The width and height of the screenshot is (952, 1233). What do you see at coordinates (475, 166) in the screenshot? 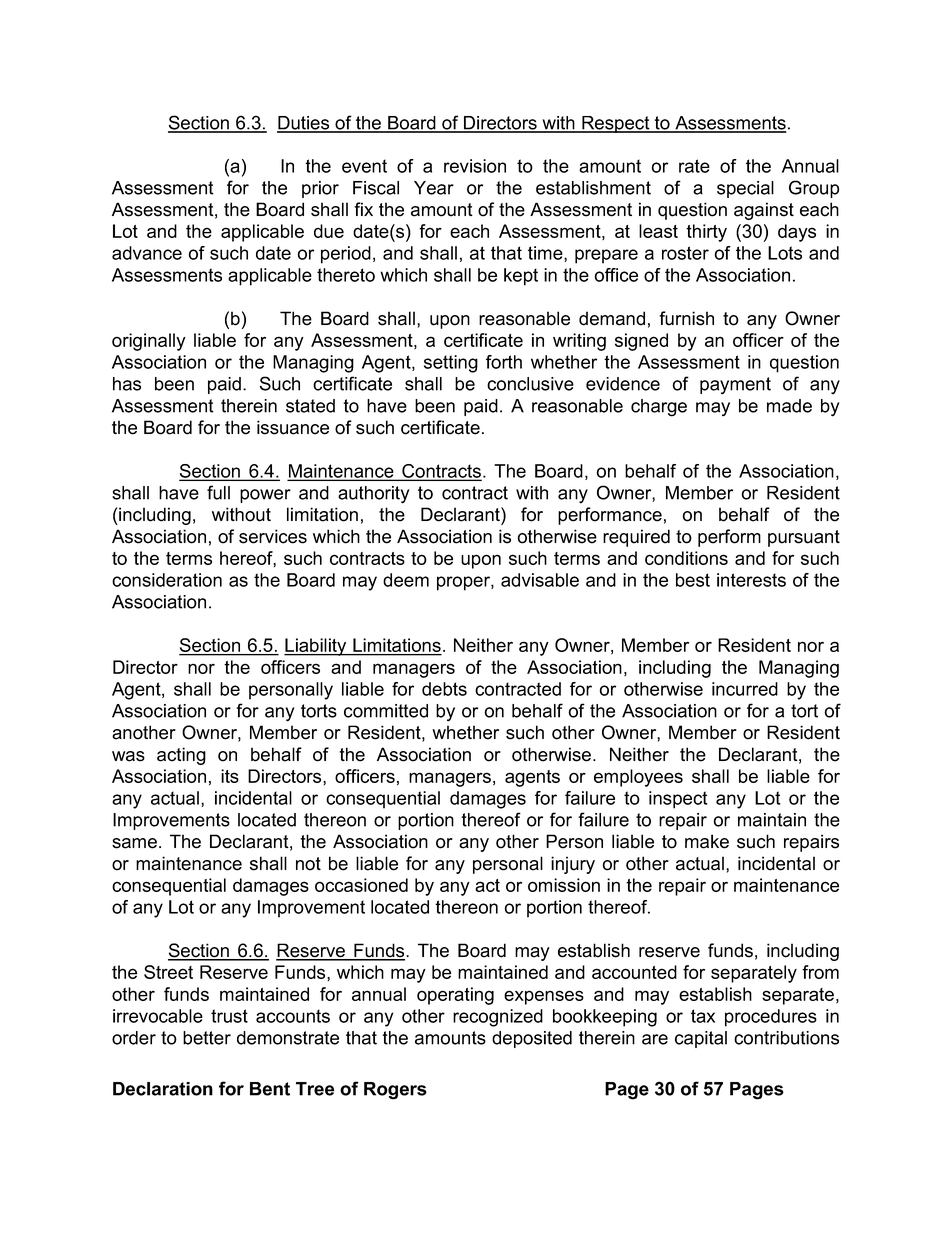
I see `revision` at bounding box center [475, 166].
